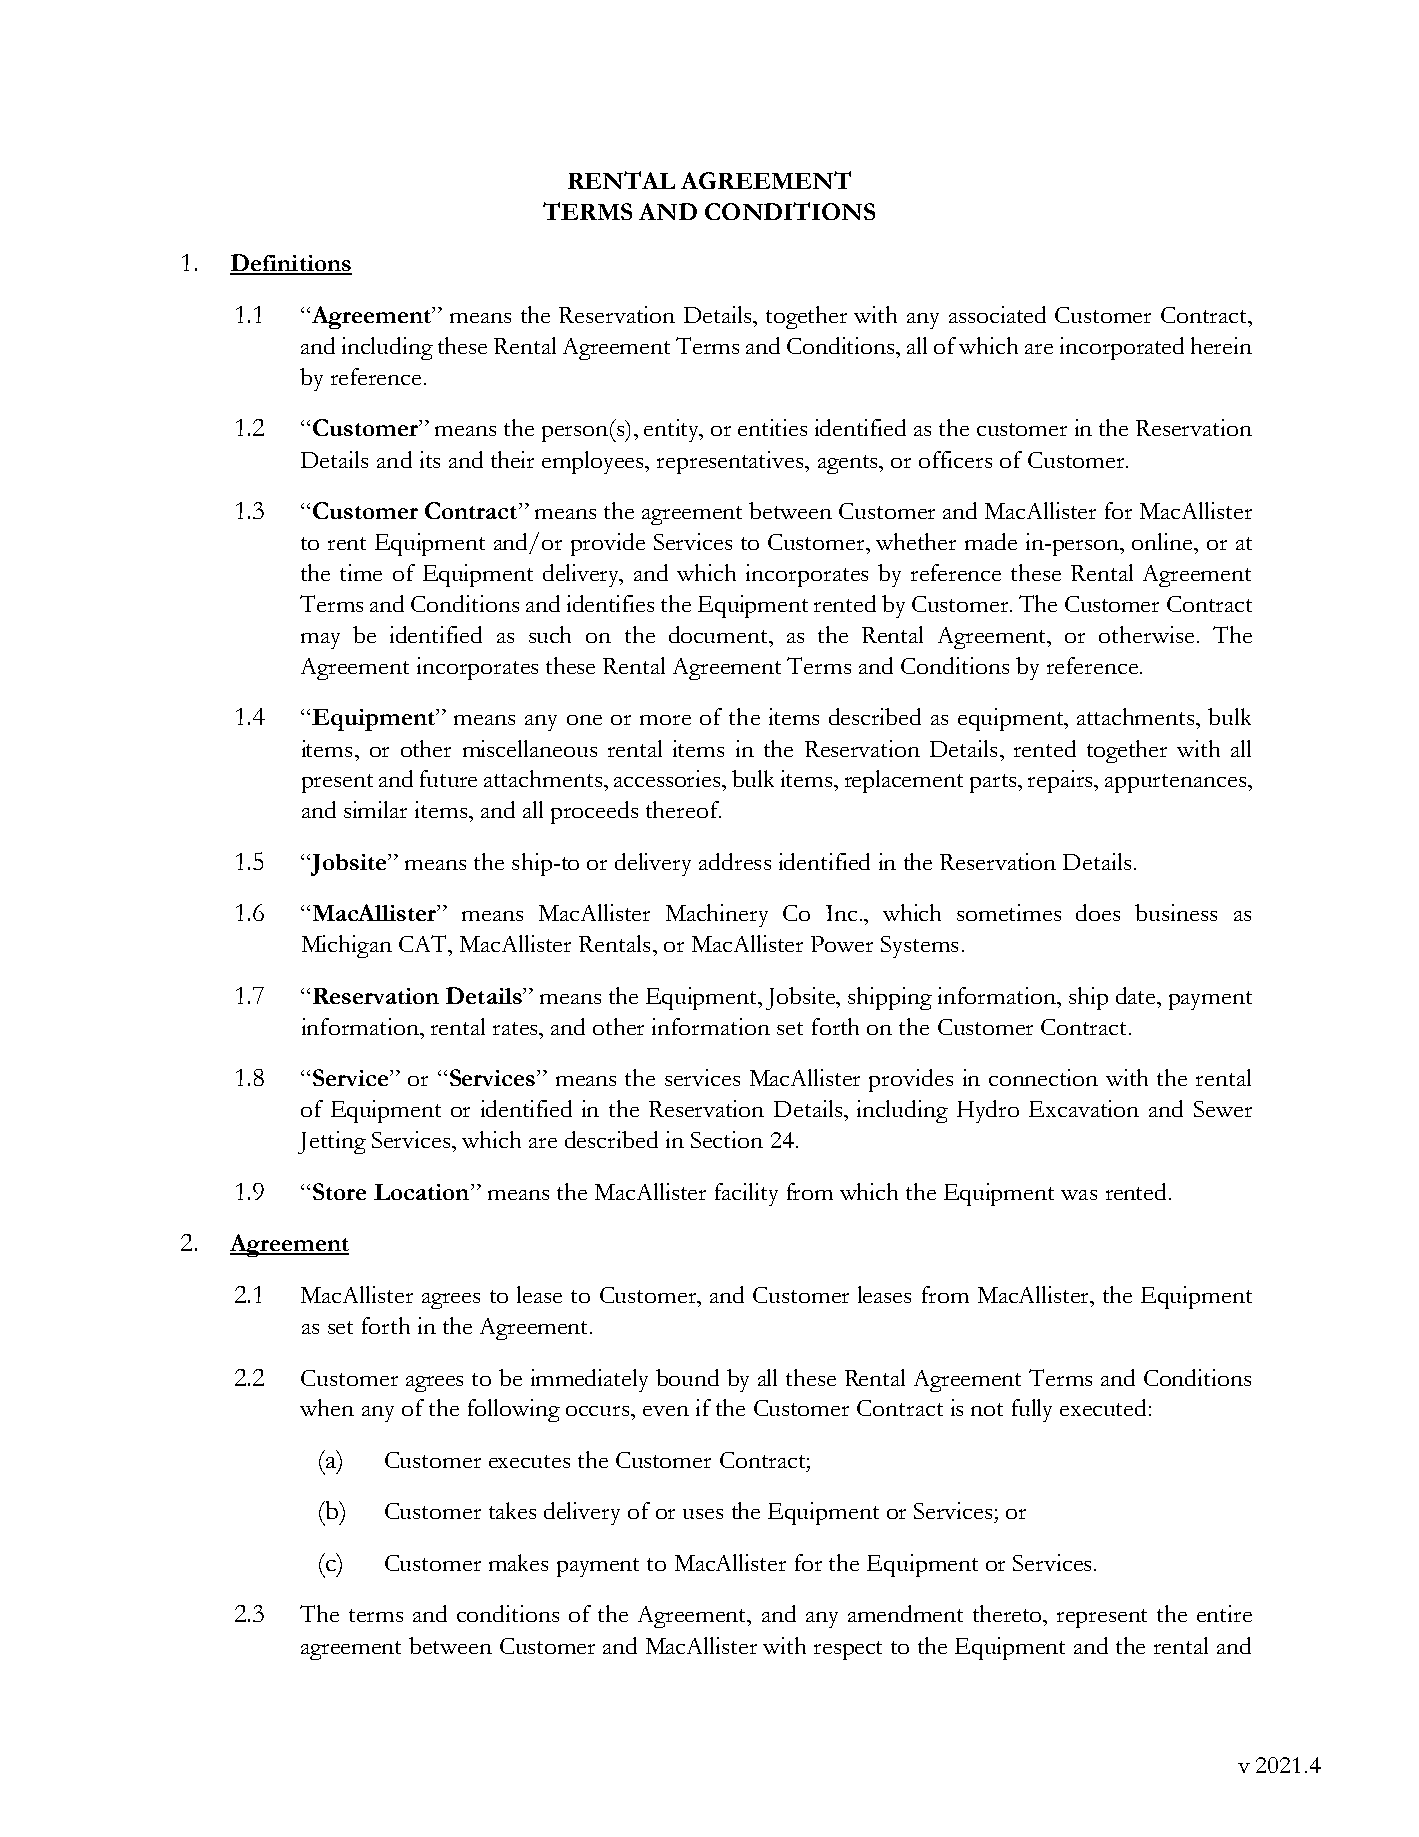  What do you see at coordinates (423, 1192) in the page?
I see `Location` at bounding box center [423, 1192].
